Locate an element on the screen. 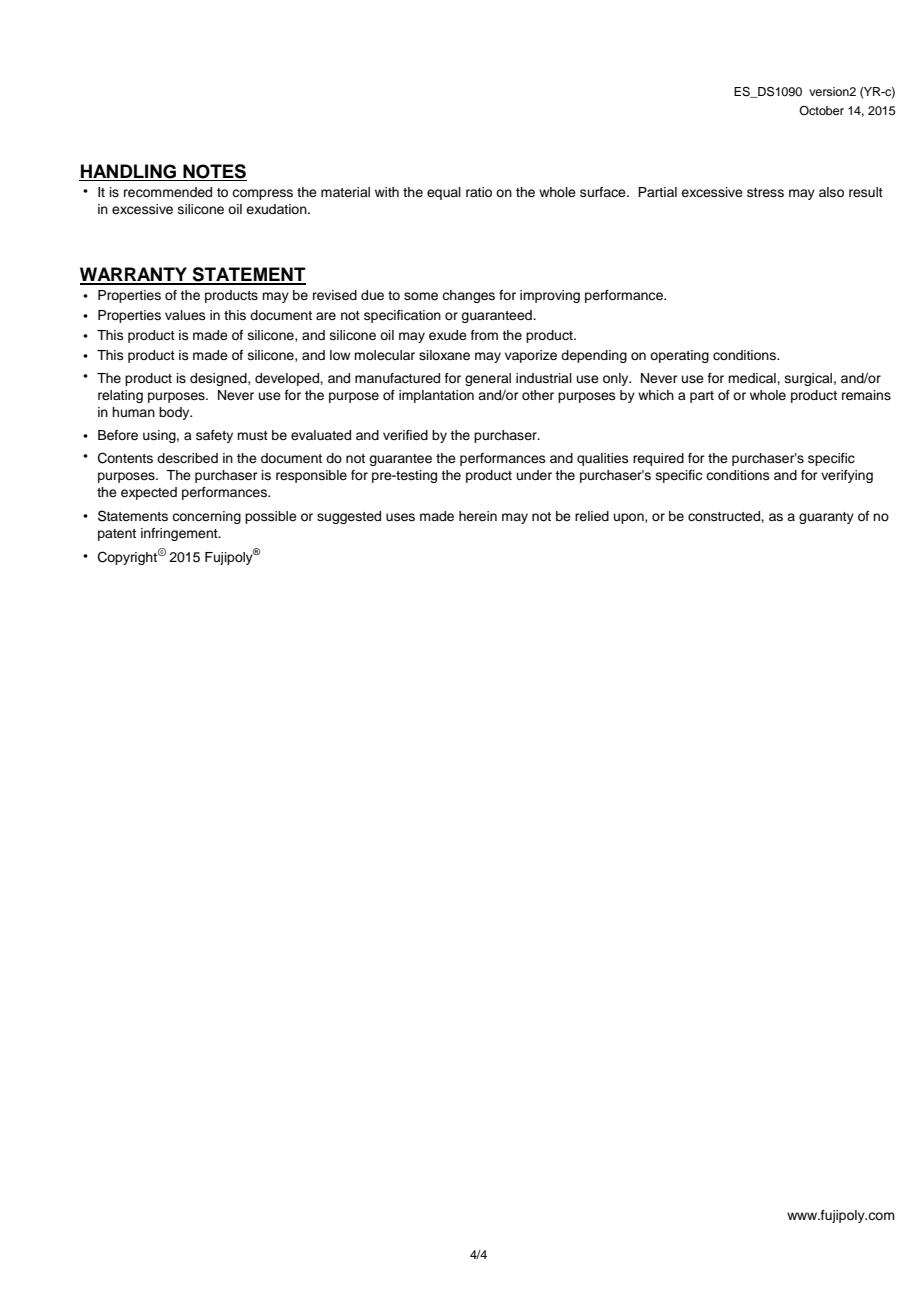  concerning is located at coordinates (206, 517).
